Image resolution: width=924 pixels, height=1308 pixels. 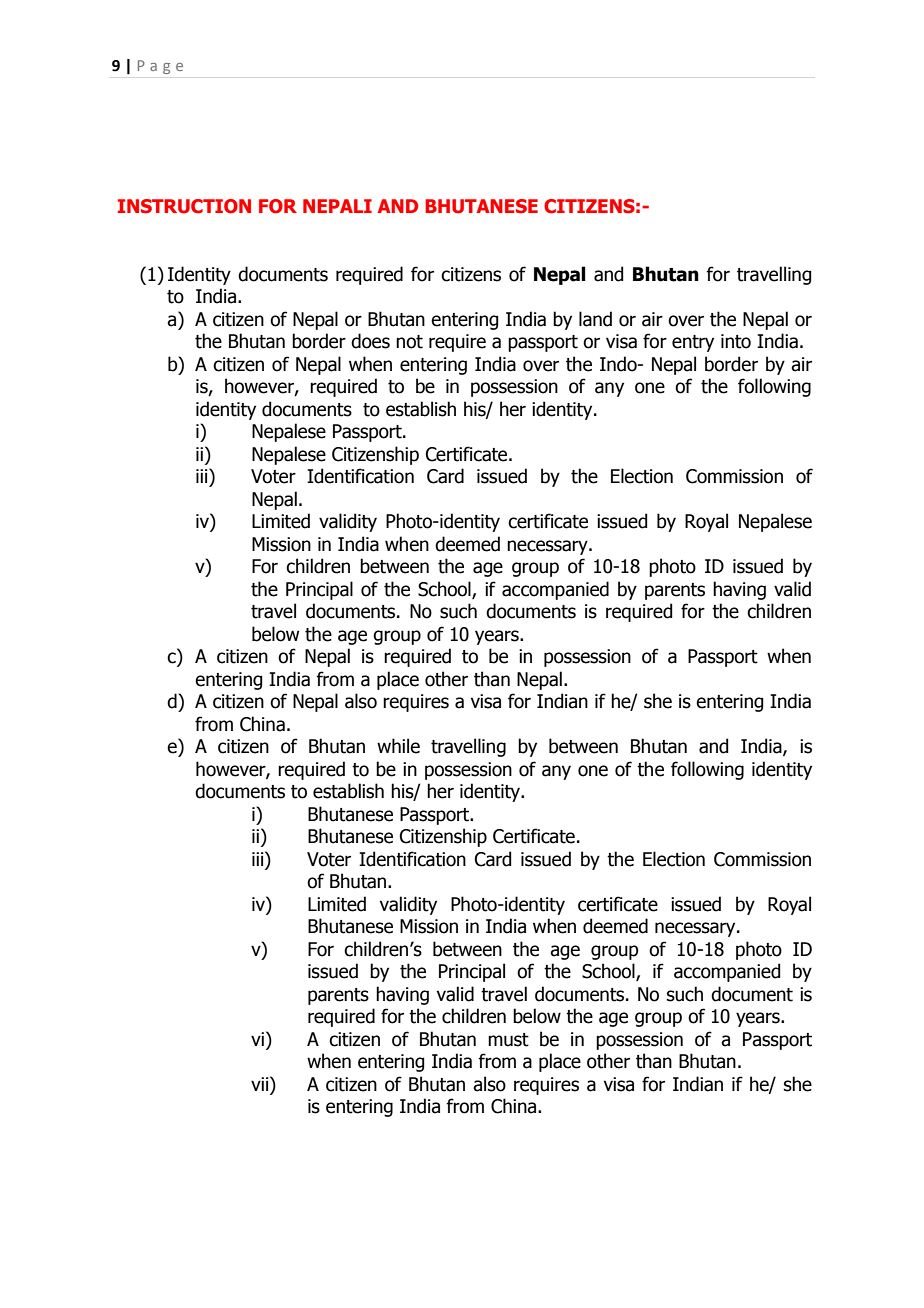 I want to click on land, so click(x=595, y=319).
